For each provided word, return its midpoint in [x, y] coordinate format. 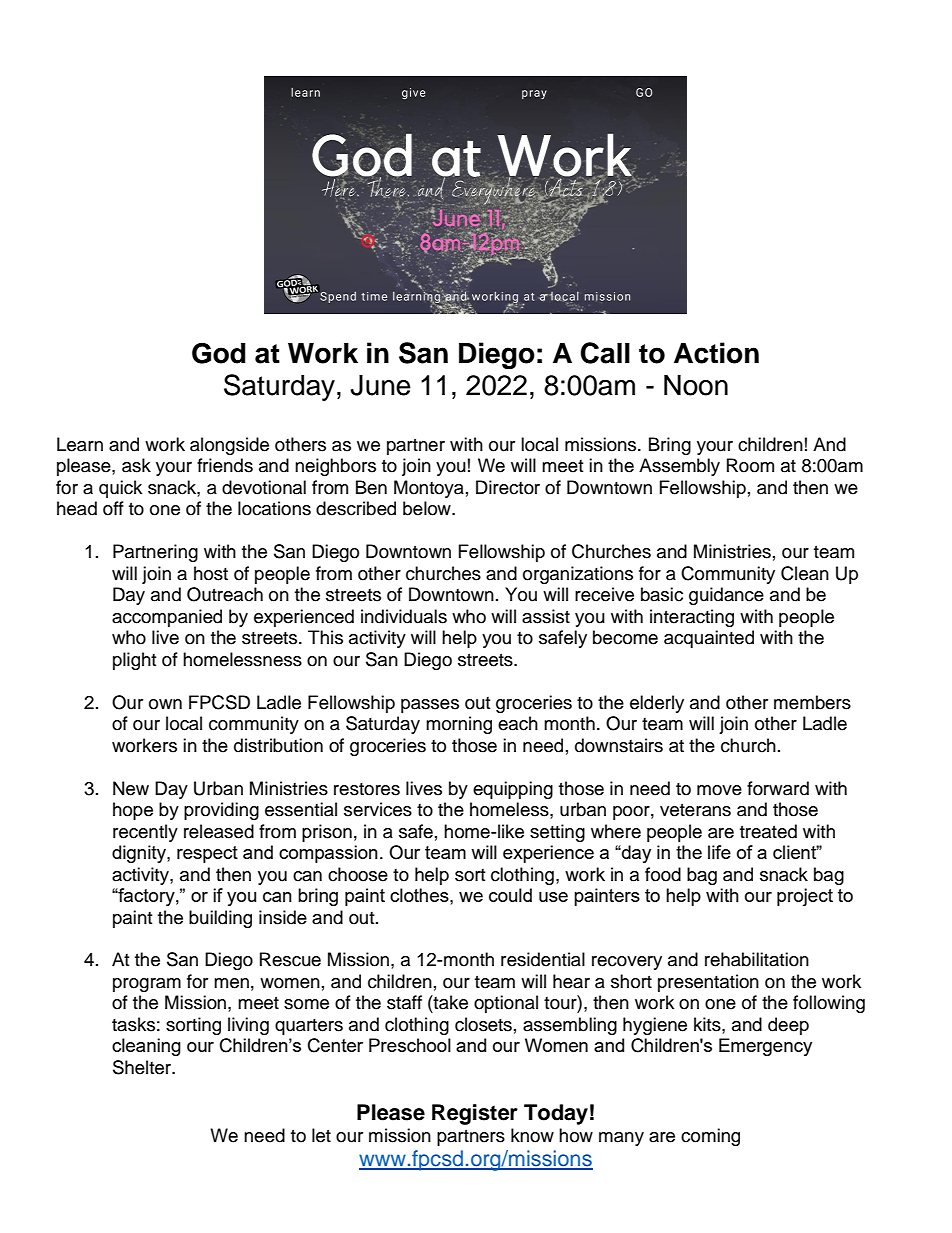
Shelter [143, 1067]
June [380, 385]
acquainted [709, 639]
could [510, 895]
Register [475, 1114]
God [219, 353]
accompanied [167, 618]
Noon [696, 385]
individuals [404, 616]
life [719, 852]
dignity [140, 854]
